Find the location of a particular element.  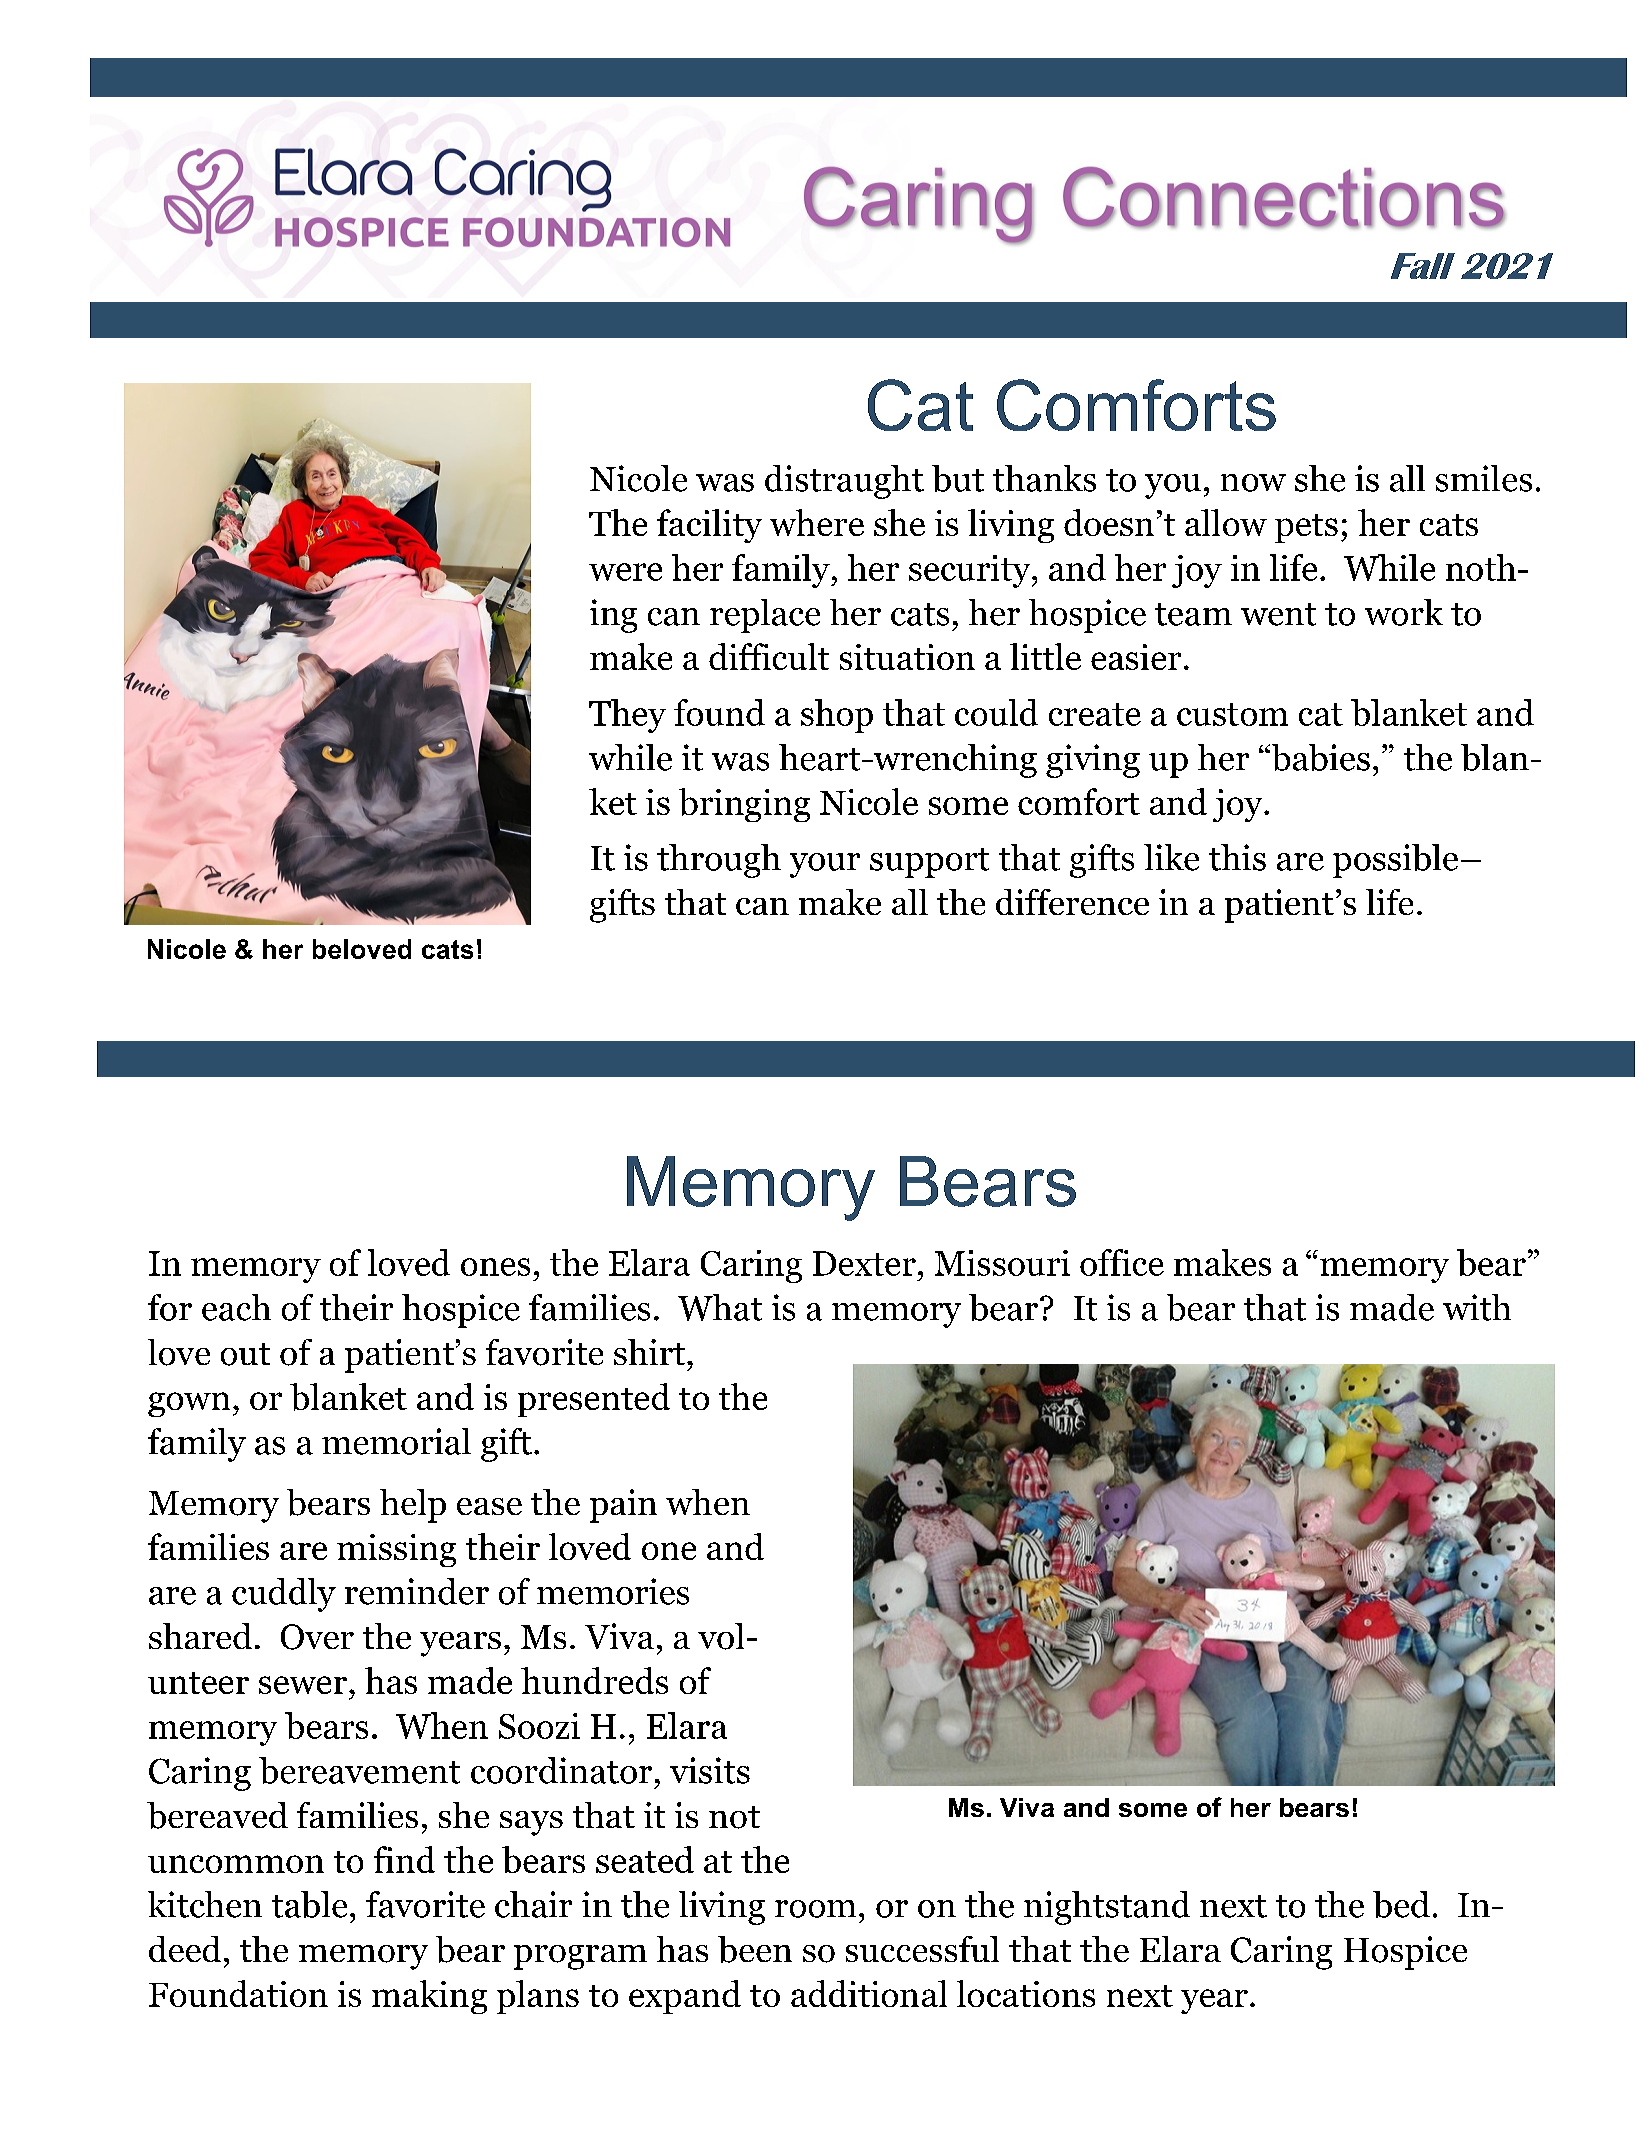

Over is located at coordinates (317, 1637).
